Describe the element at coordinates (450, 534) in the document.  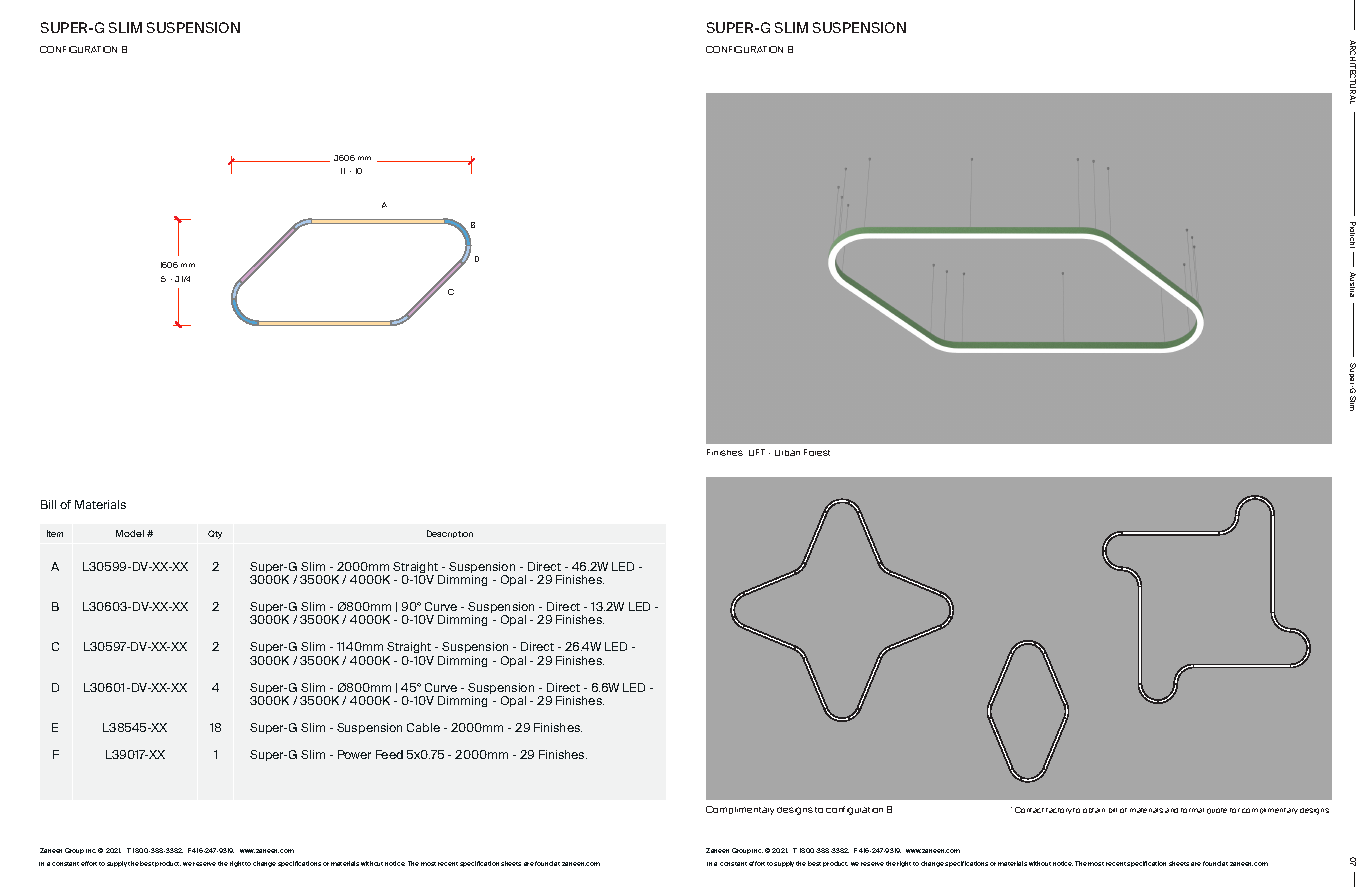
I see `Description` at that location.
